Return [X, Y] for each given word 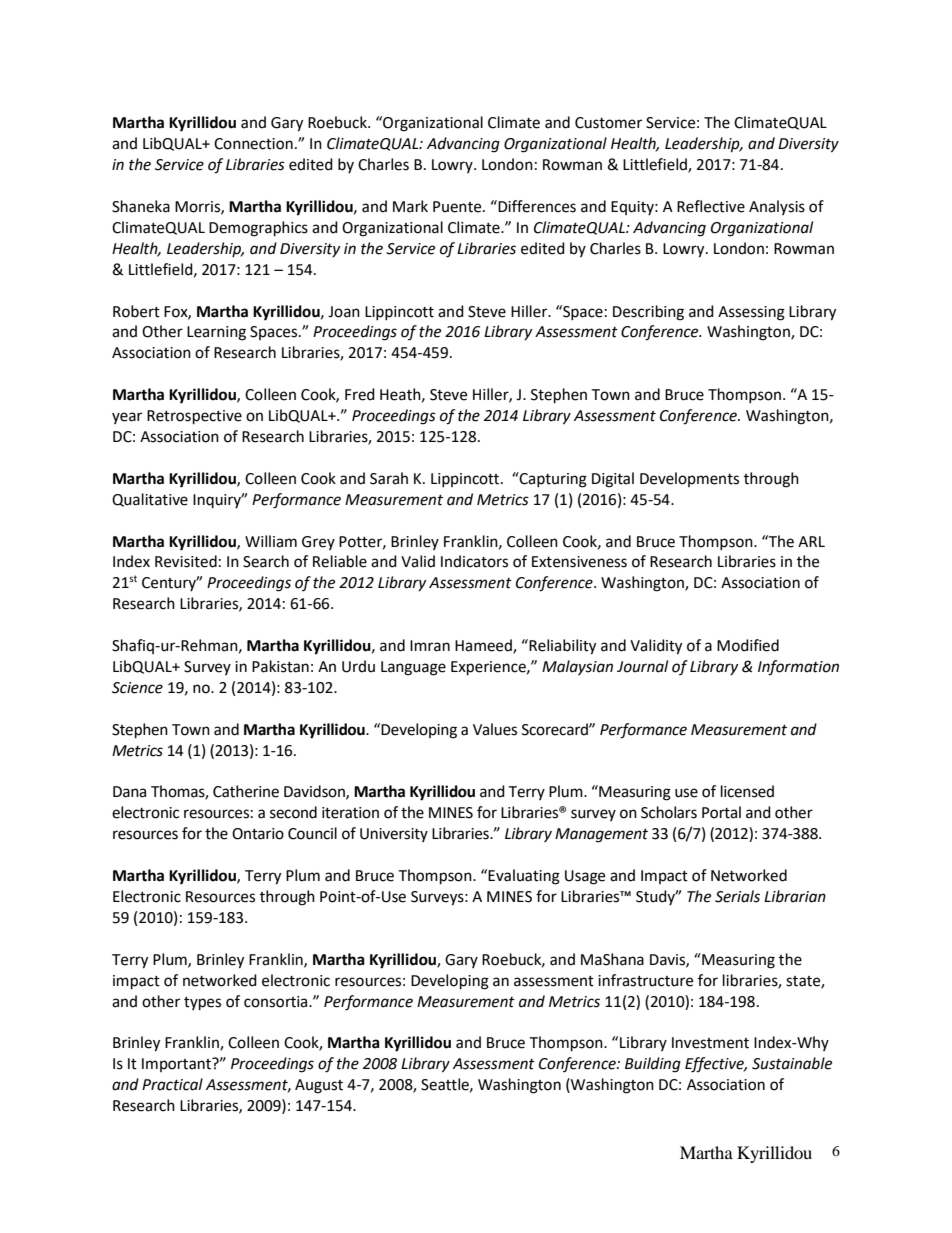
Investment [710, 1043]
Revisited [186, 561]
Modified [748, 645]
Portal [721, 812]
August [319, 1086]
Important [177, 1065]
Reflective [711, 206]
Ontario [258, 834]
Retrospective [194, 417]
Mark [410, 206]
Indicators [474, 561]
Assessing [751, 313]
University [394, 835]
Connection [253, 144]
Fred [360, 394]
